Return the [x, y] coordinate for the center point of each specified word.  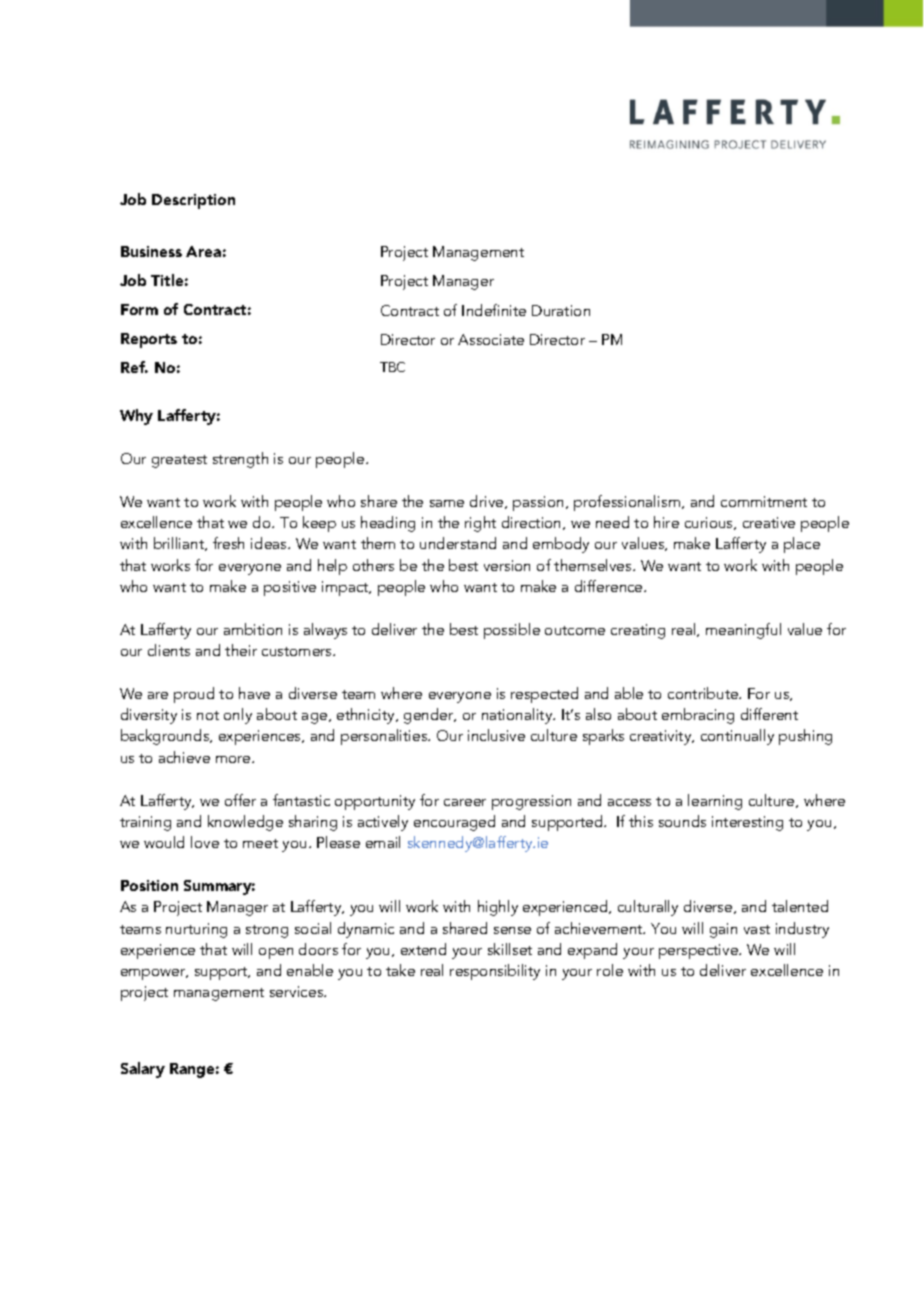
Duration [561, 310]
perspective [699, 951]
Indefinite [494, 310]
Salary [143, 1070]
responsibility [495, 972]
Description [193, 201]
